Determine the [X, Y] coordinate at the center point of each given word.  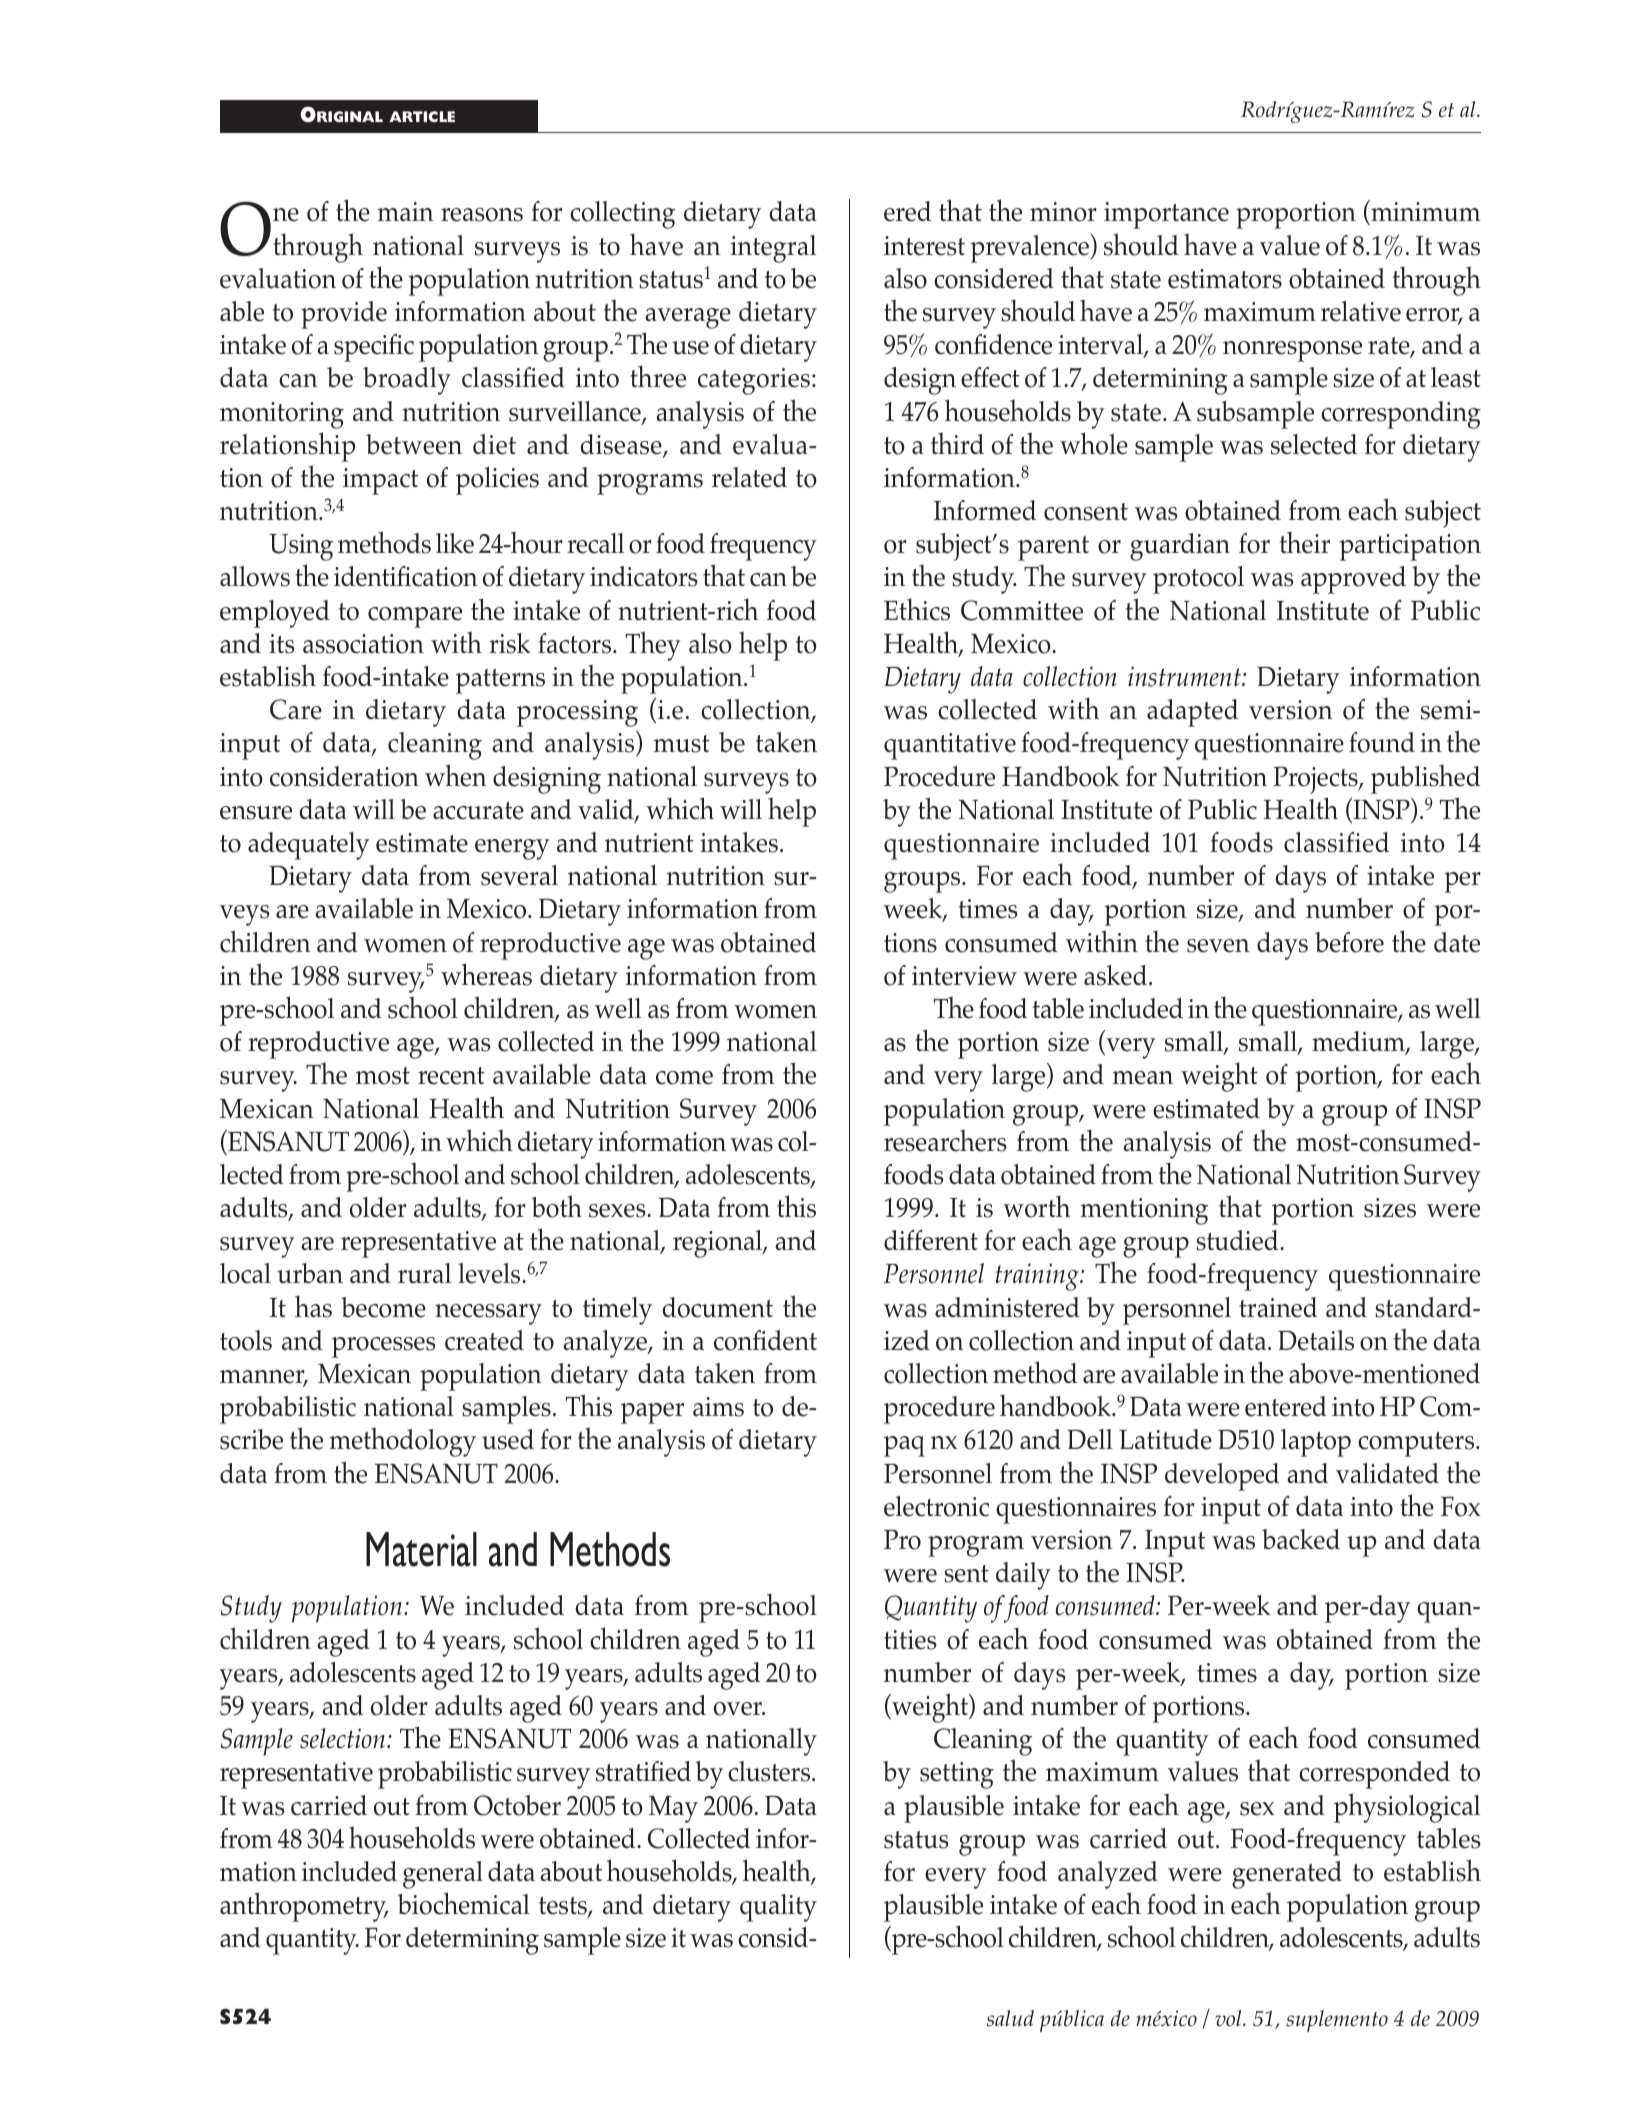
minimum [1425, 212]
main [406, 211]
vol [1229, 2018]
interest [924, 246]
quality [778, 1908]
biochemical [464, 1903]
